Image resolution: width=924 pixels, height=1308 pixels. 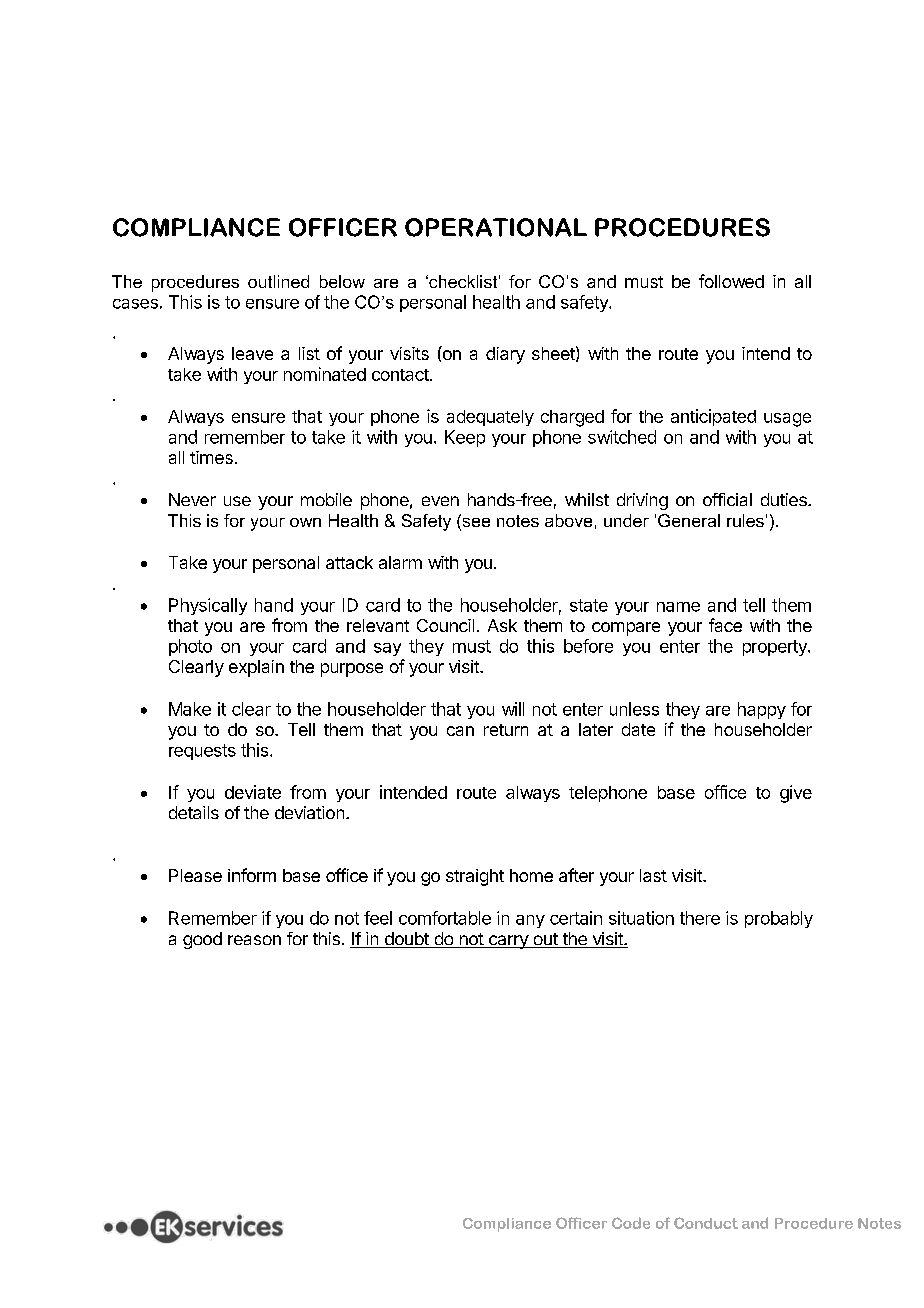 I want to click on followed, so click(x=731, y=281).
